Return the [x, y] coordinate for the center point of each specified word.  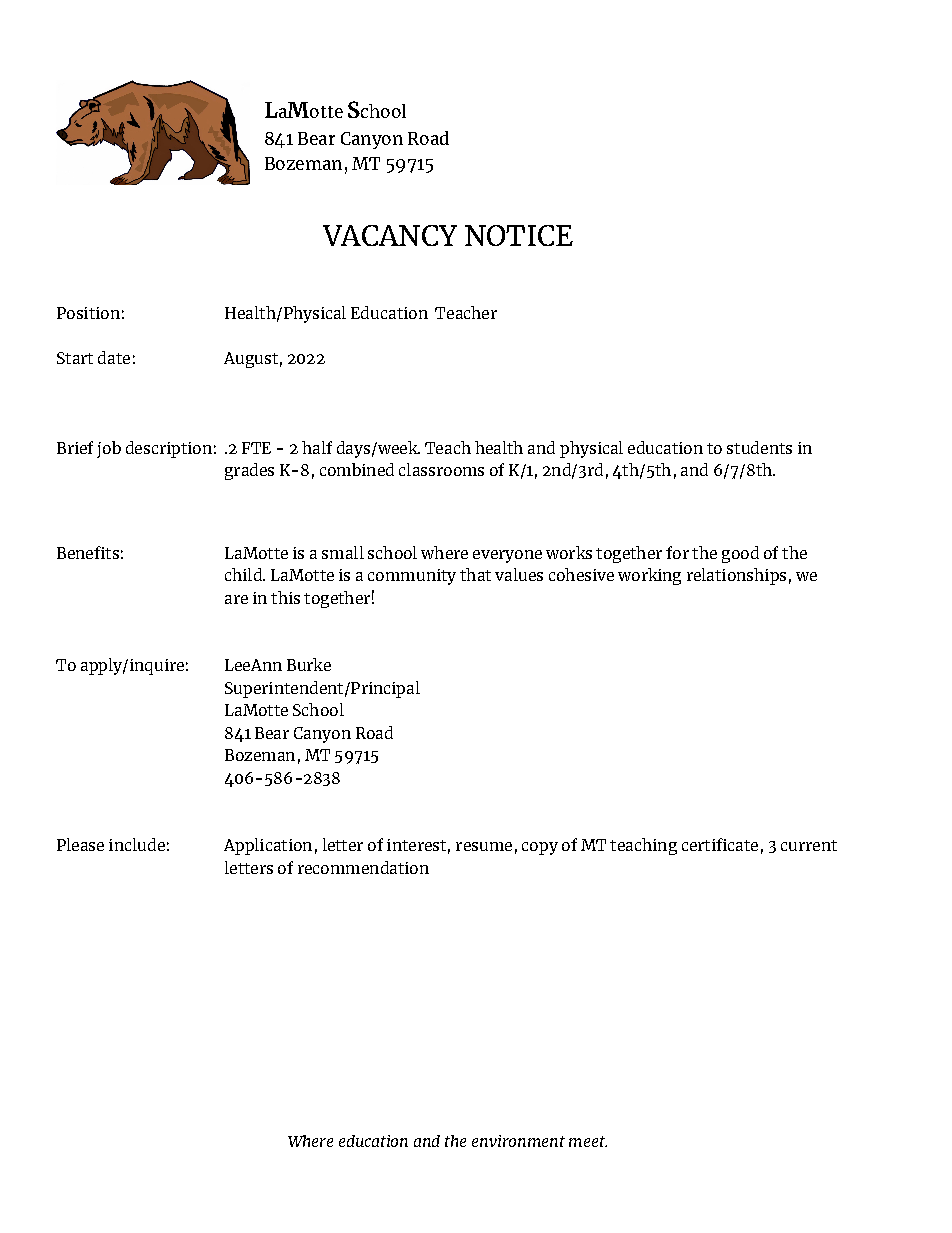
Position [88, 313]
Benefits [88, 552]
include [137, 844]
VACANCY [390, 235]
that [475, 574]
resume [484, 846]
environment [518, 1141]
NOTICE [519, 235]
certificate [720, 844]
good [740, 554]
